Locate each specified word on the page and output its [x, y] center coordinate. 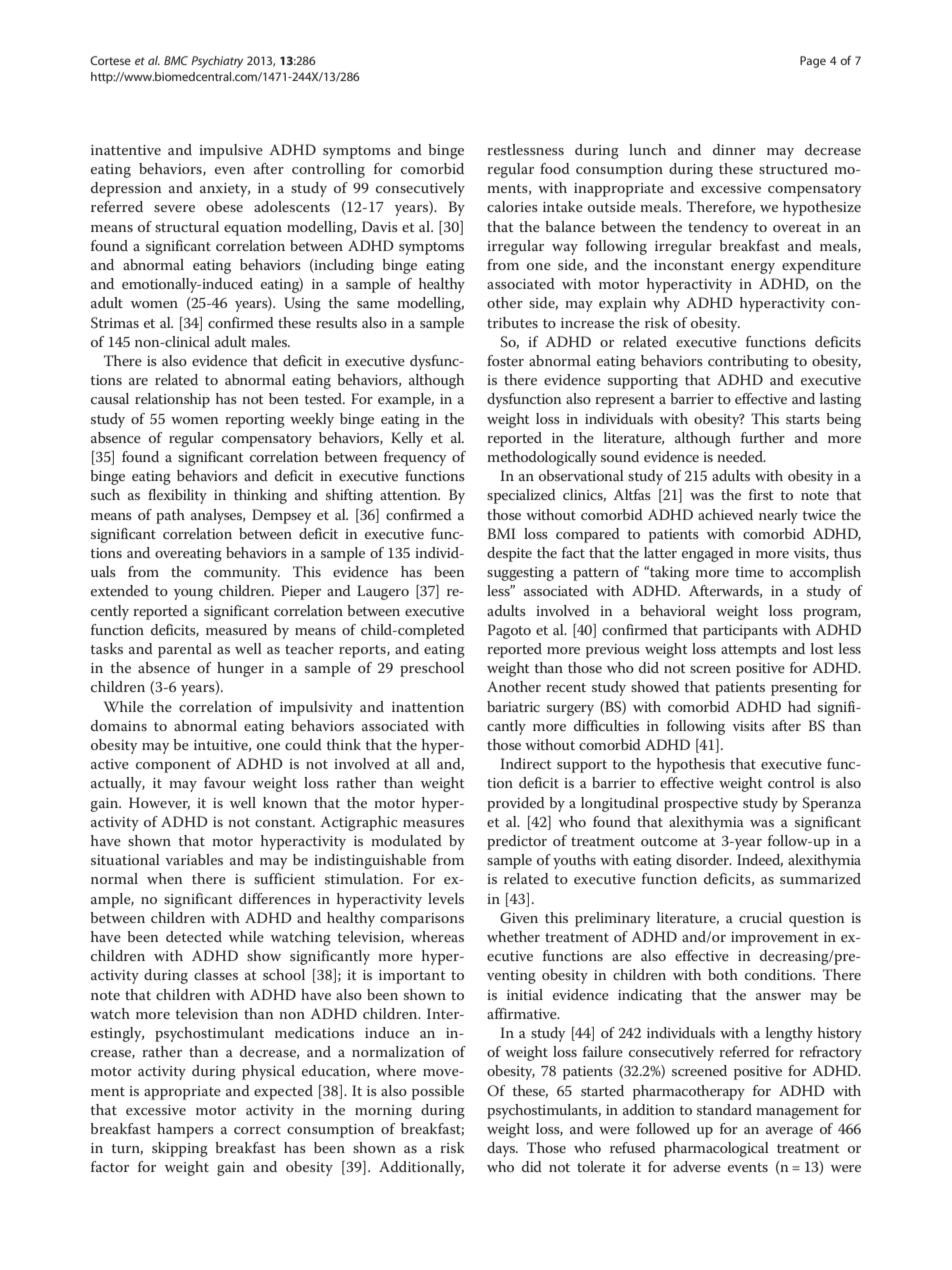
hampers [185, 1130]
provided [516, 804]
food [555, 168]
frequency [415, 458]
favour [225, 782]
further [763, 437]
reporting [255, 421]
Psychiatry [217, 62]
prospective [701, 805]
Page [813, 62]
